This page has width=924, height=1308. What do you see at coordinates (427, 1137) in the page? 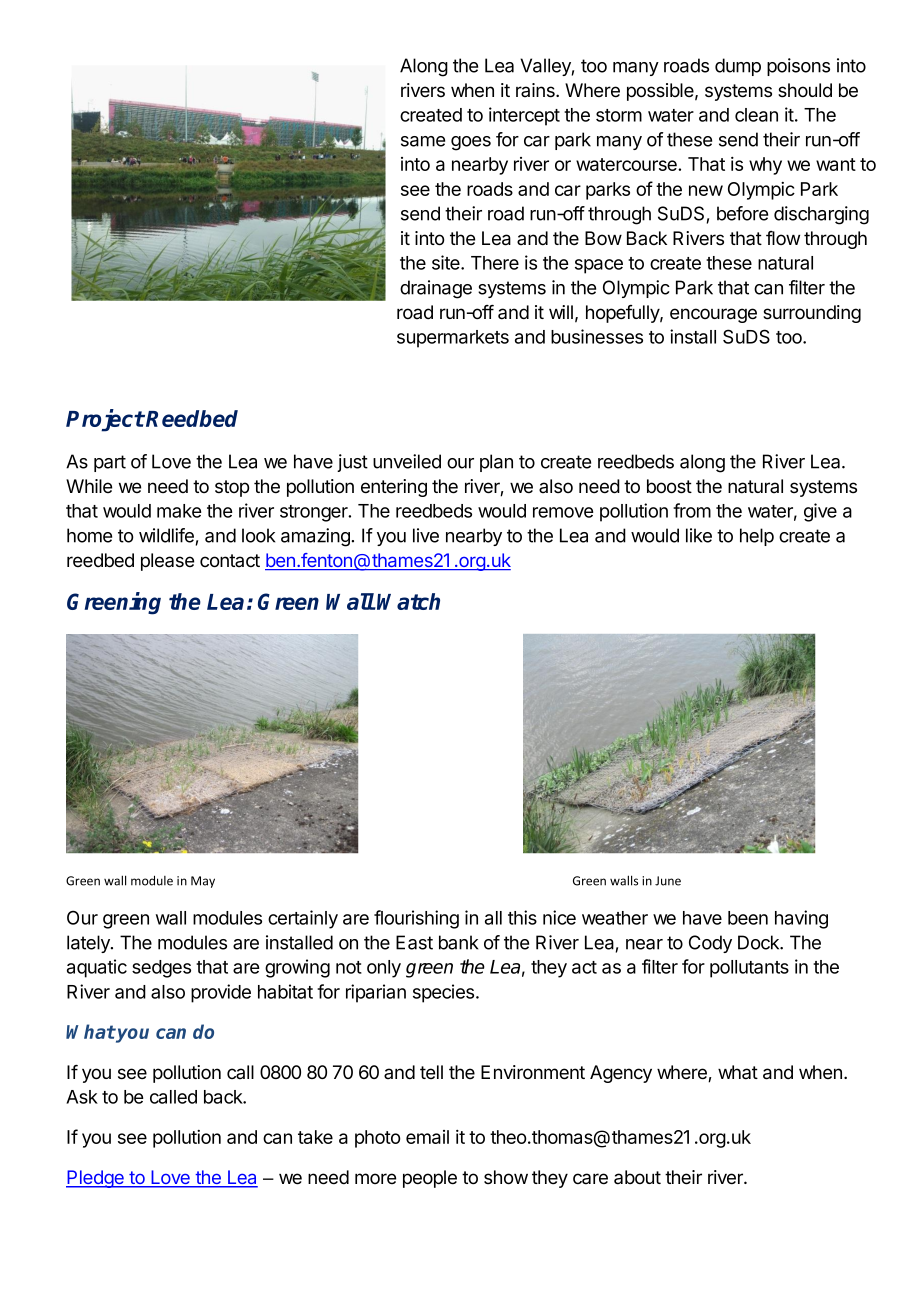
I see `email` at bounding box center [427, 1137].
